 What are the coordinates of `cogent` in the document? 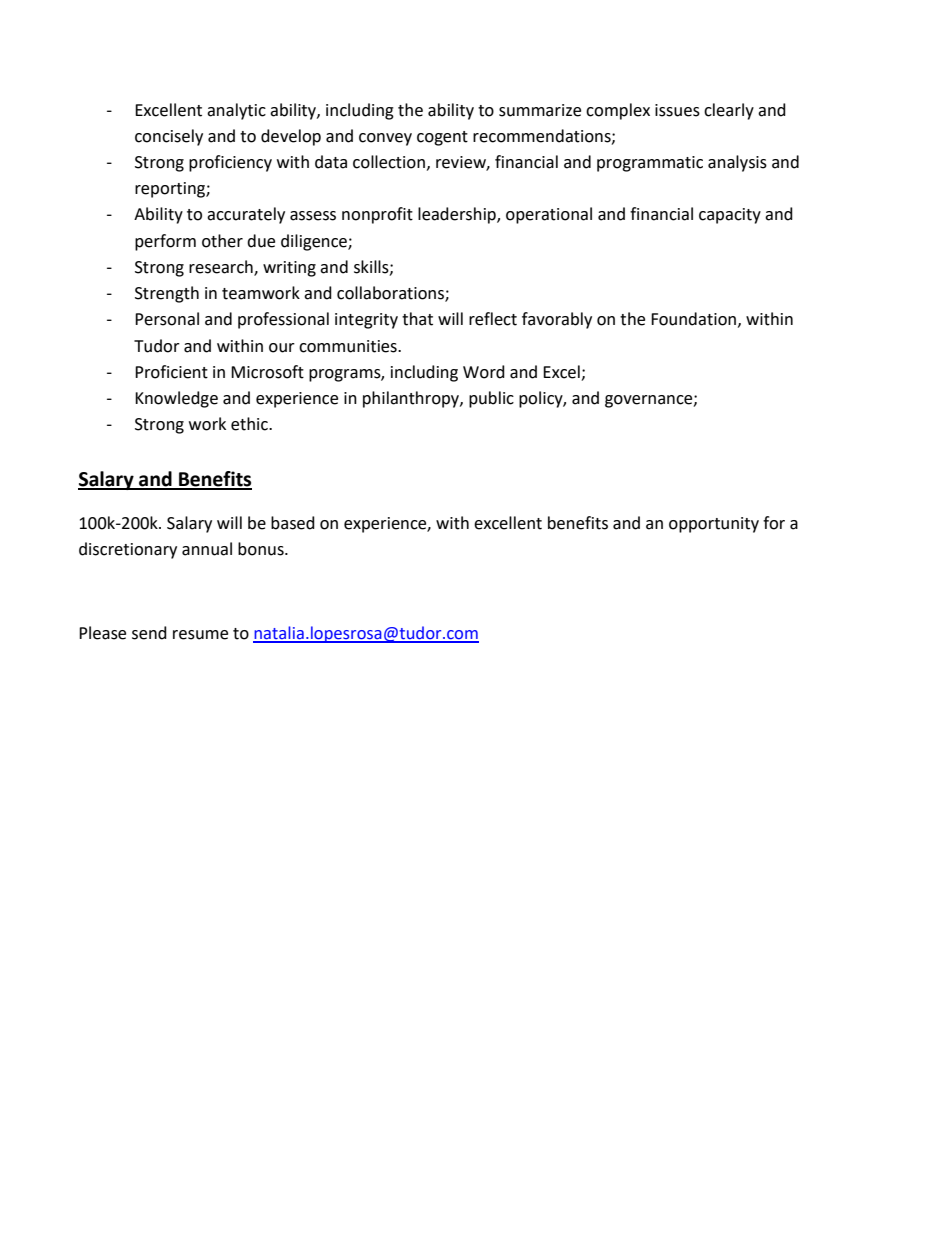 It's located at (442, 138).
